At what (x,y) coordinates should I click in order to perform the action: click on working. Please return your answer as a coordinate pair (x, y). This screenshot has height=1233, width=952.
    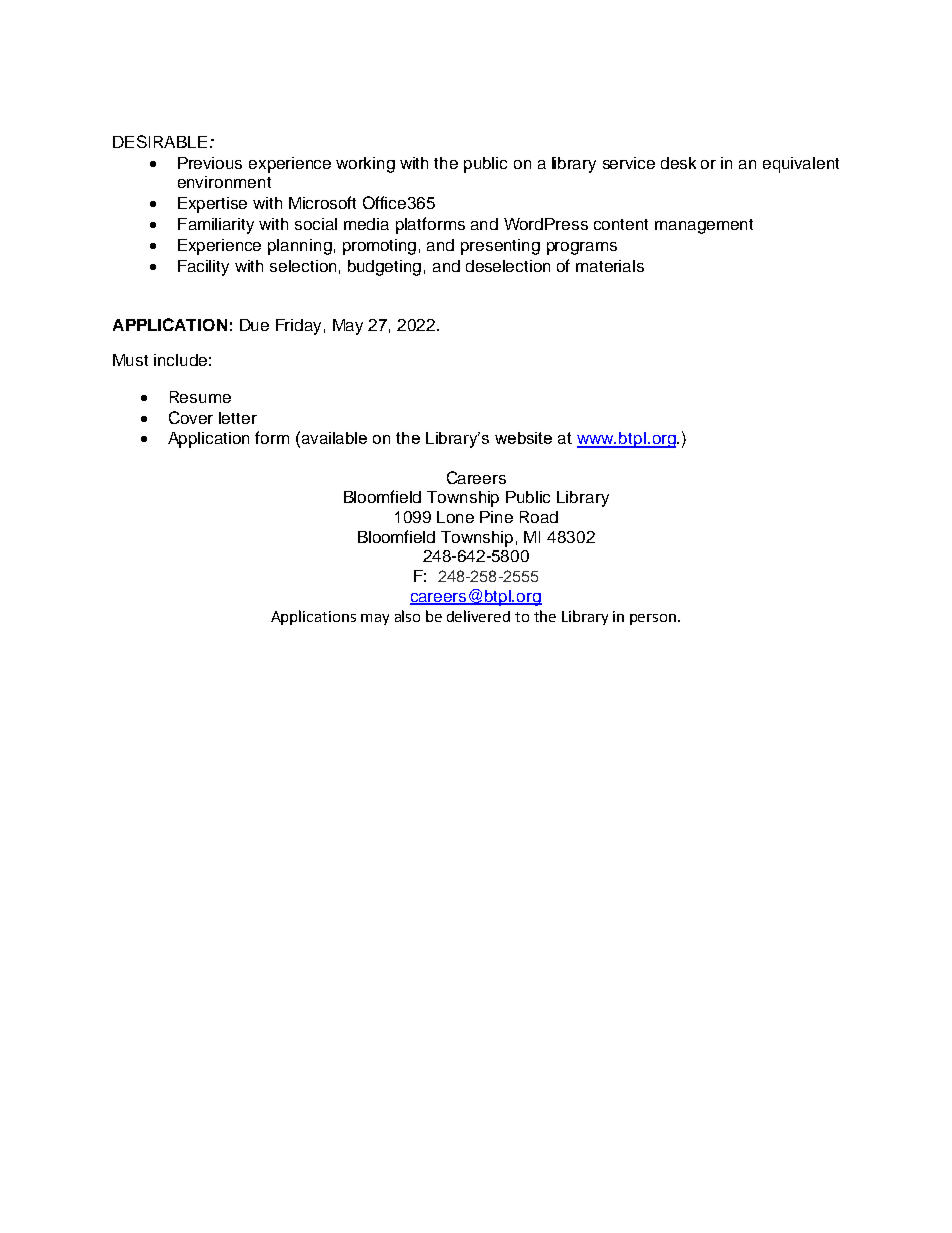
    Looking at the image, I should click on (365, 165).
